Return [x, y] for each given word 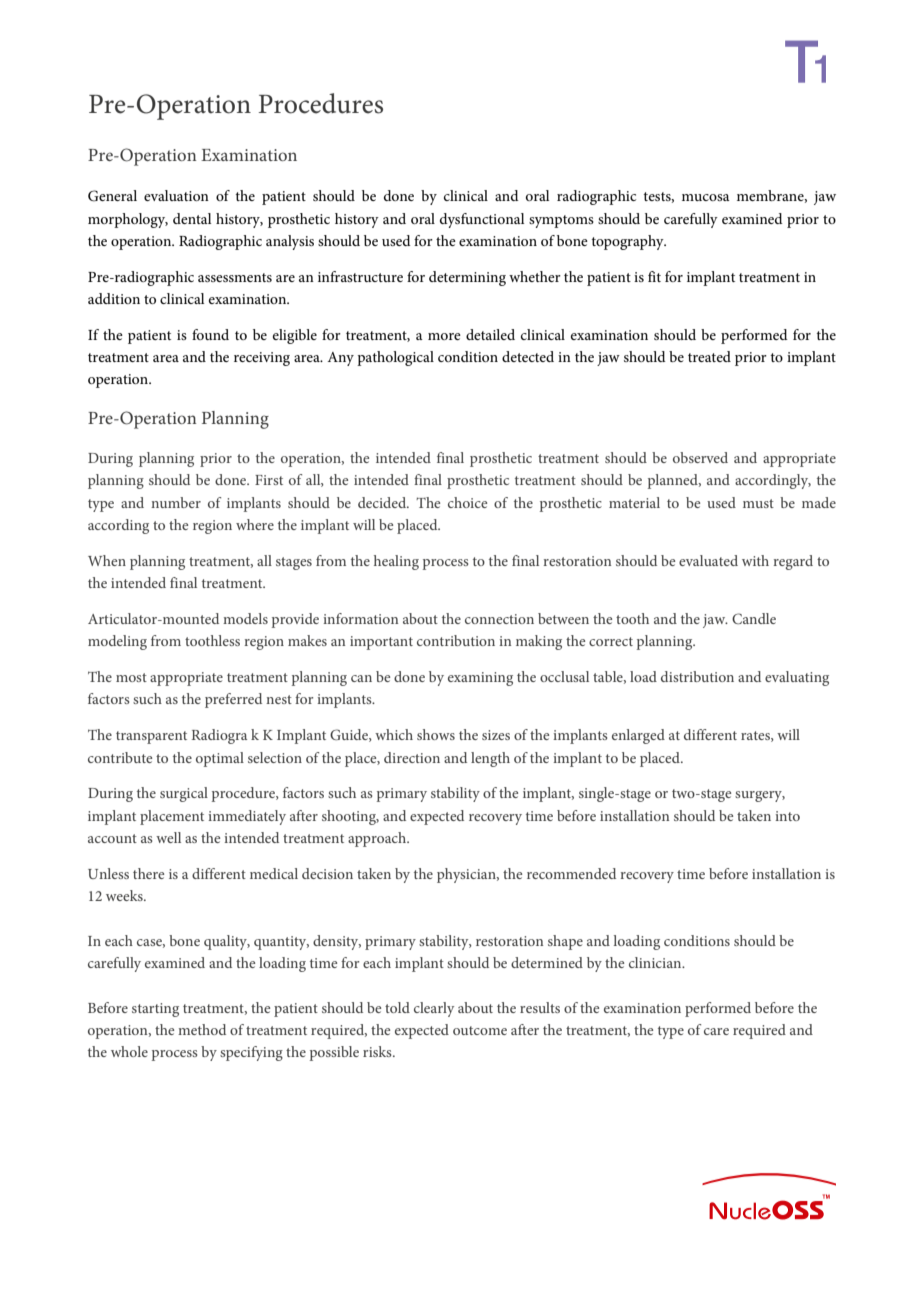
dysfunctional [482, 220]
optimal [220, 759]
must [758, 503]
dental [192, 218]
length [490, 759]
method [202, 1029]
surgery [760, 796]
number [176, 502]
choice [467, 502]
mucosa [706, 197]
